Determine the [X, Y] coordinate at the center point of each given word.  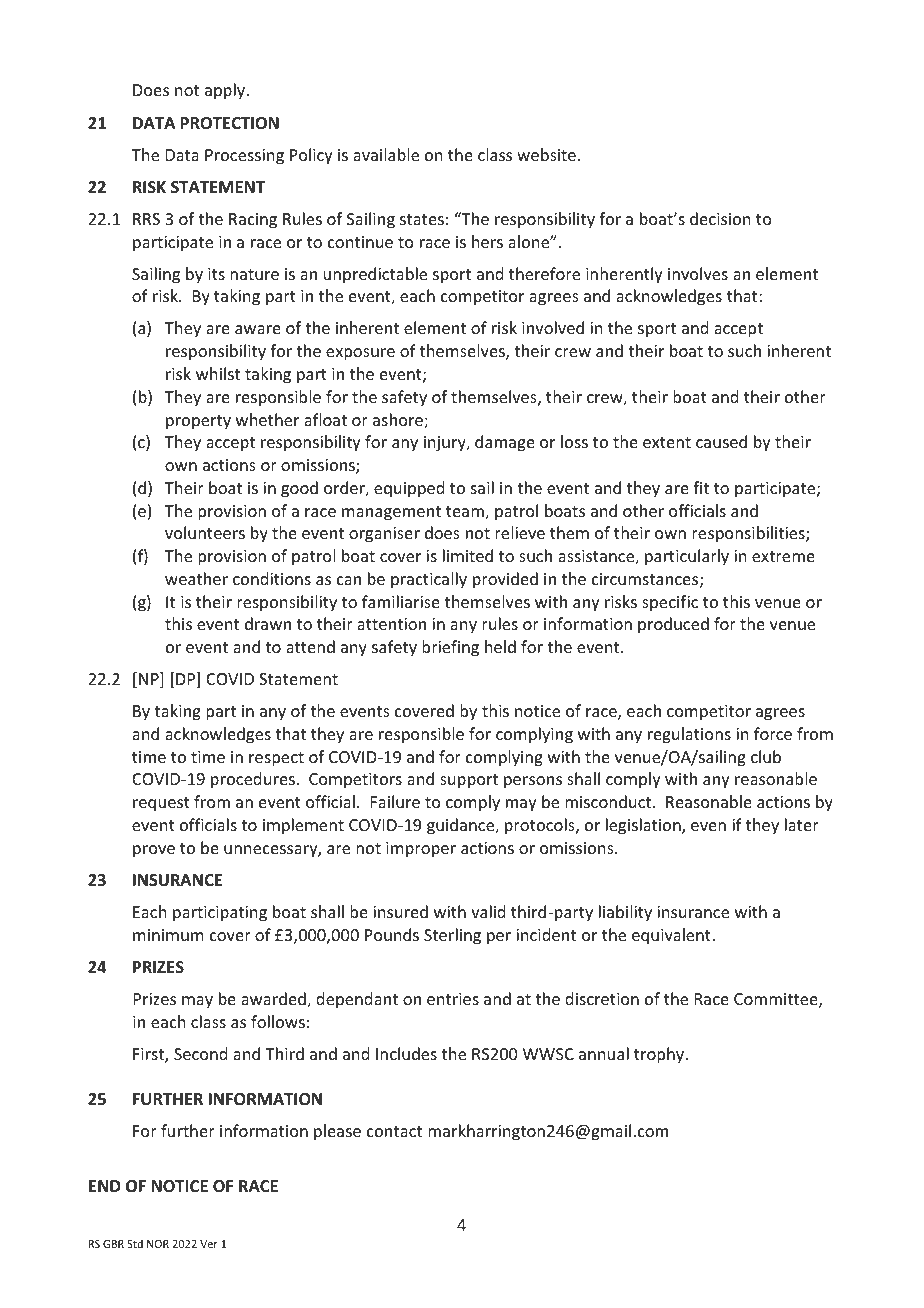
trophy [660, 1055]
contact [394, 1131]
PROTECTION [229, 123]
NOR [158, 1244]
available [386, 154]
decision [720, 218]
